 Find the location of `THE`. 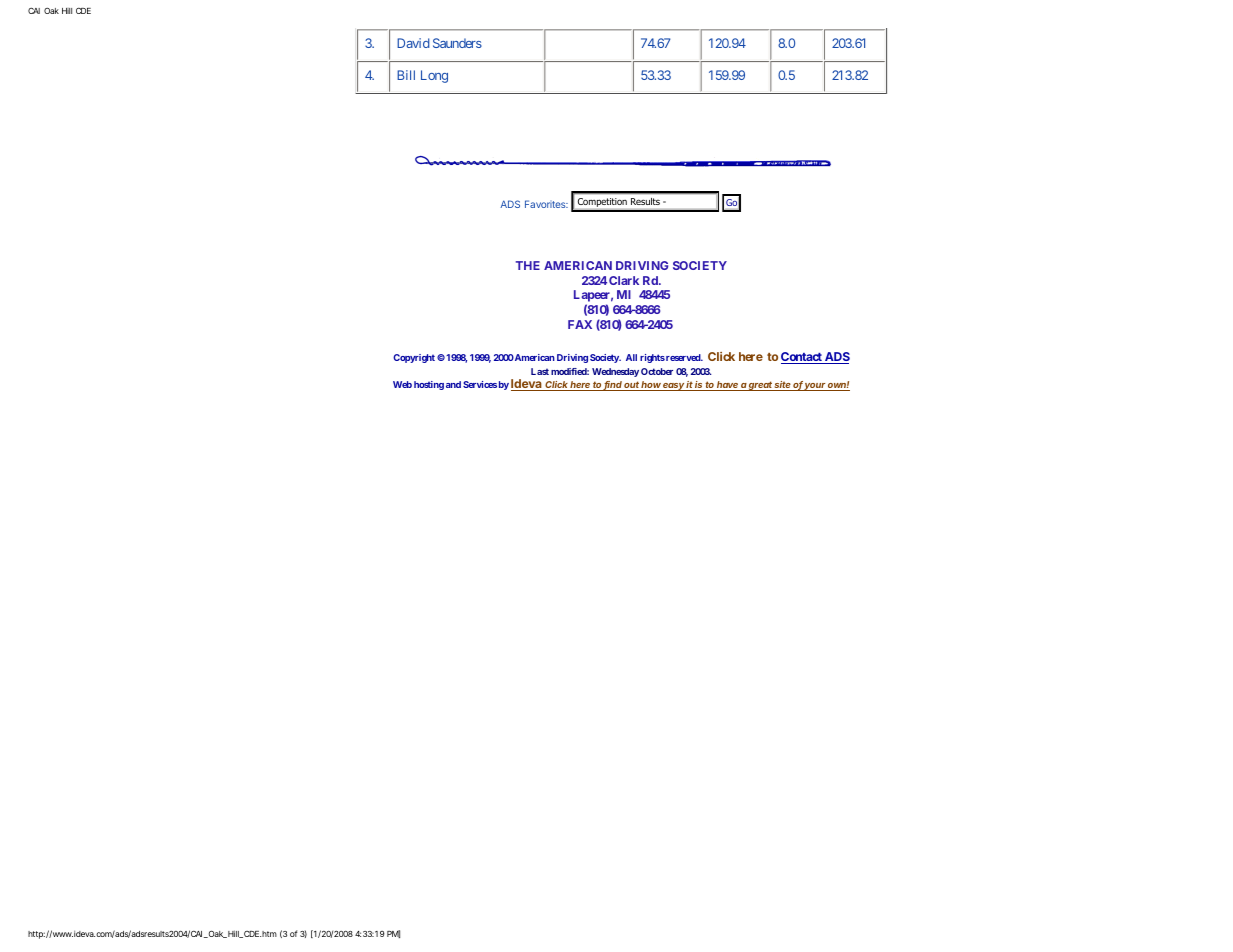

THE is located at coordinates (528, 265).
